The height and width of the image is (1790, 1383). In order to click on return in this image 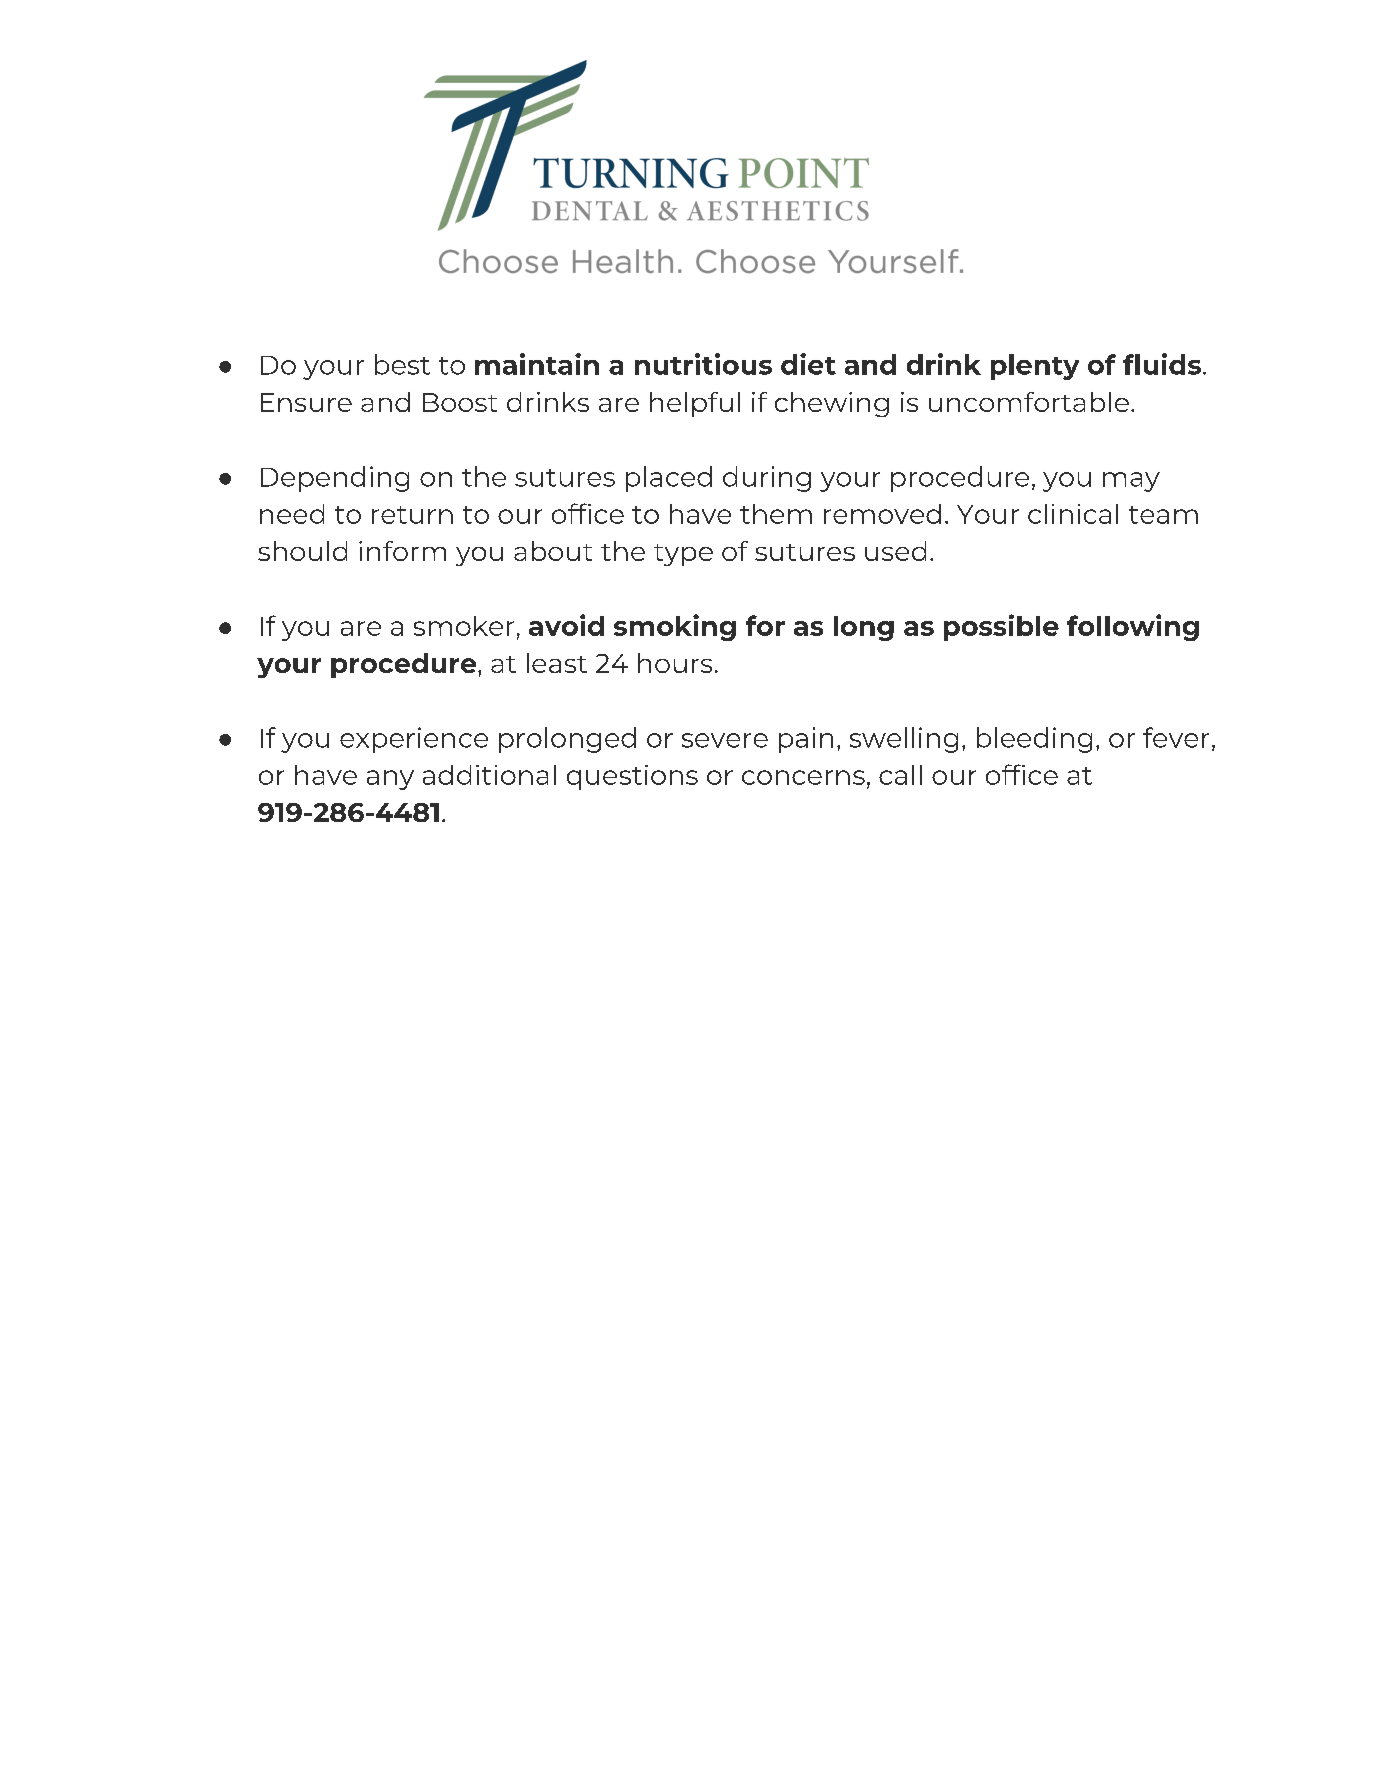, I will do `click(412, 515)`.
